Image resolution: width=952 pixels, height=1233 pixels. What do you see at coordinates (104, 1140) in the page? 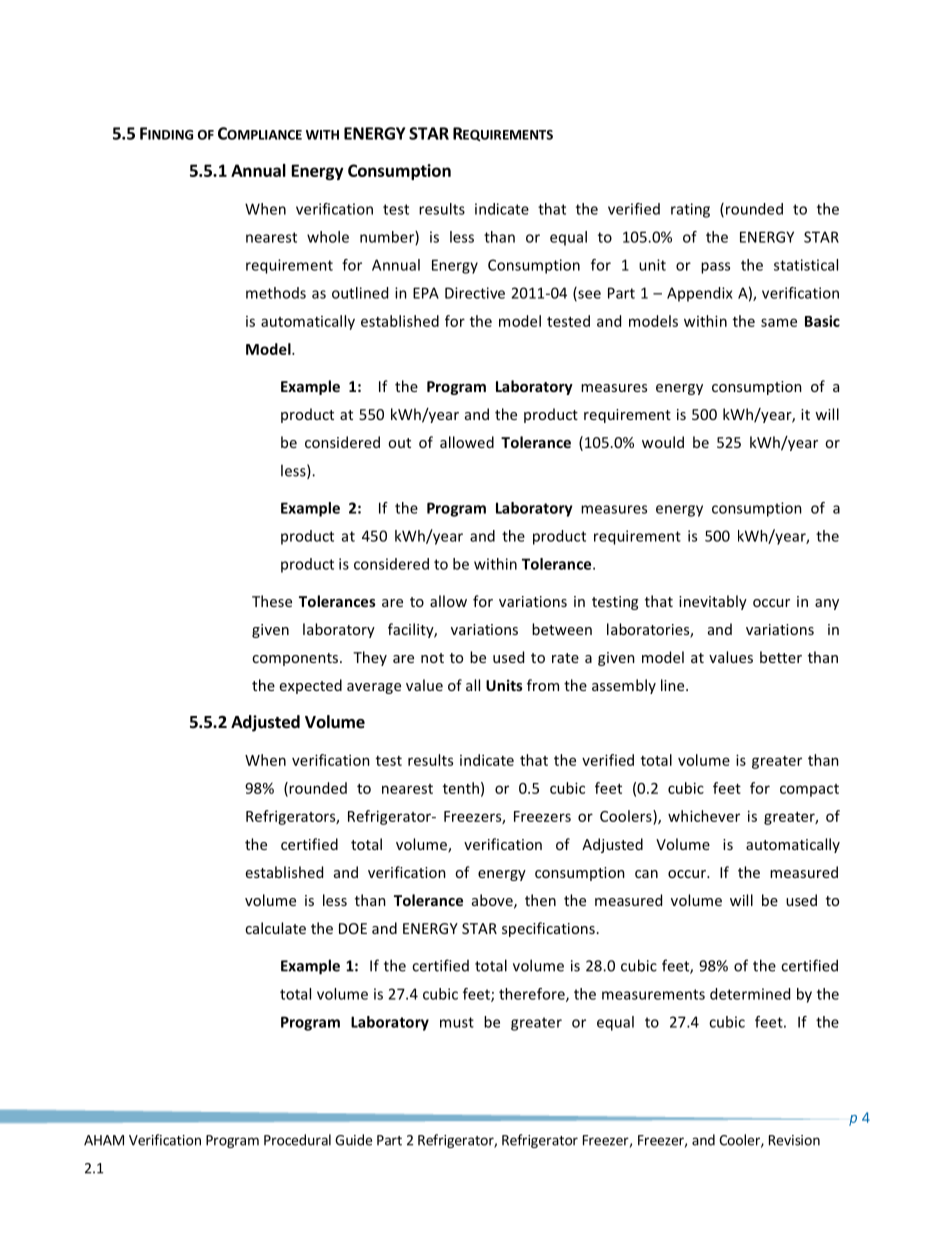
I see `AHAM` at bounding box center [104, 1140].
